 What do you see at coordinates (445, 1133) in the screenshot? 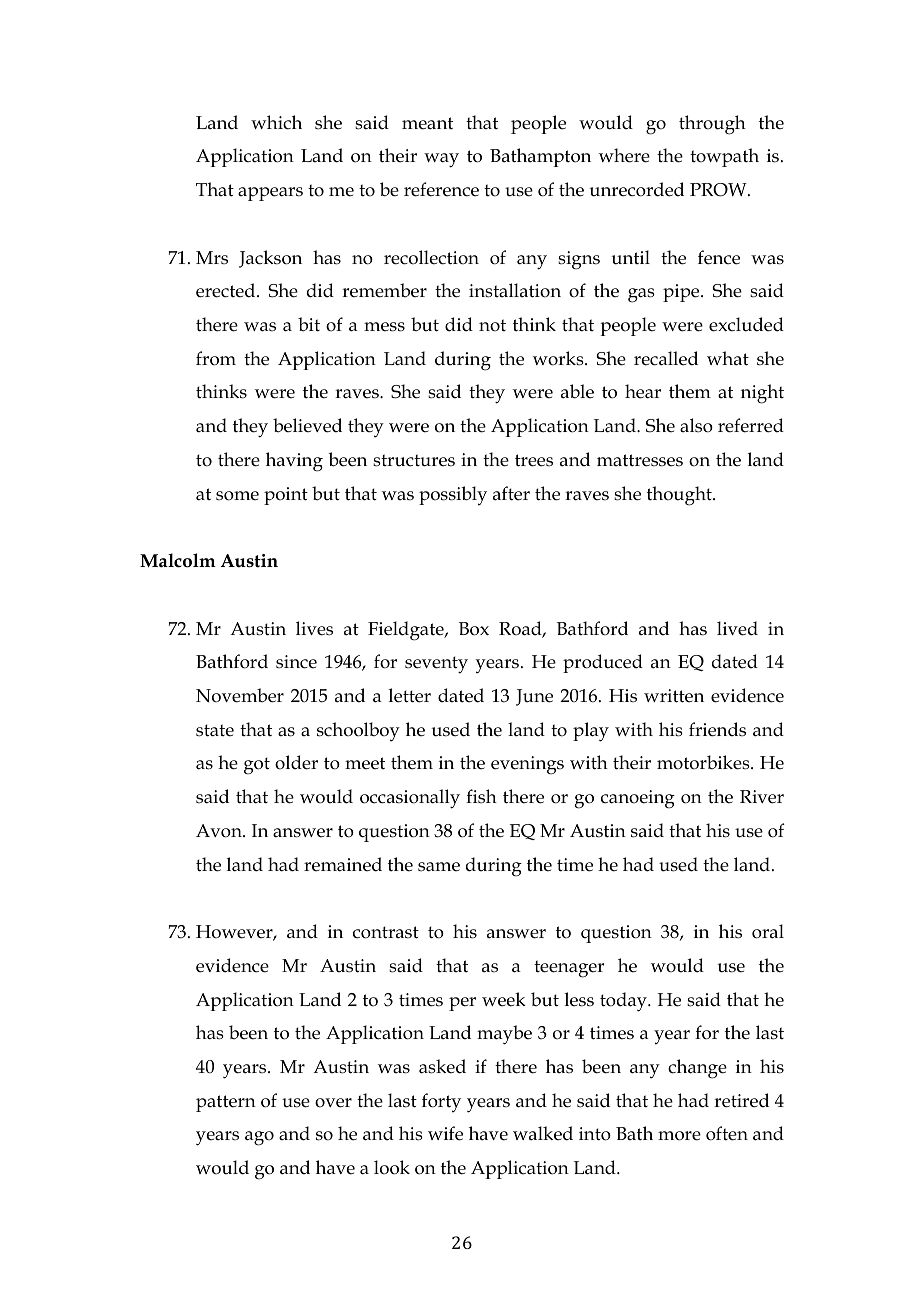
I see `wife` at bounding box center [445, 1133].
